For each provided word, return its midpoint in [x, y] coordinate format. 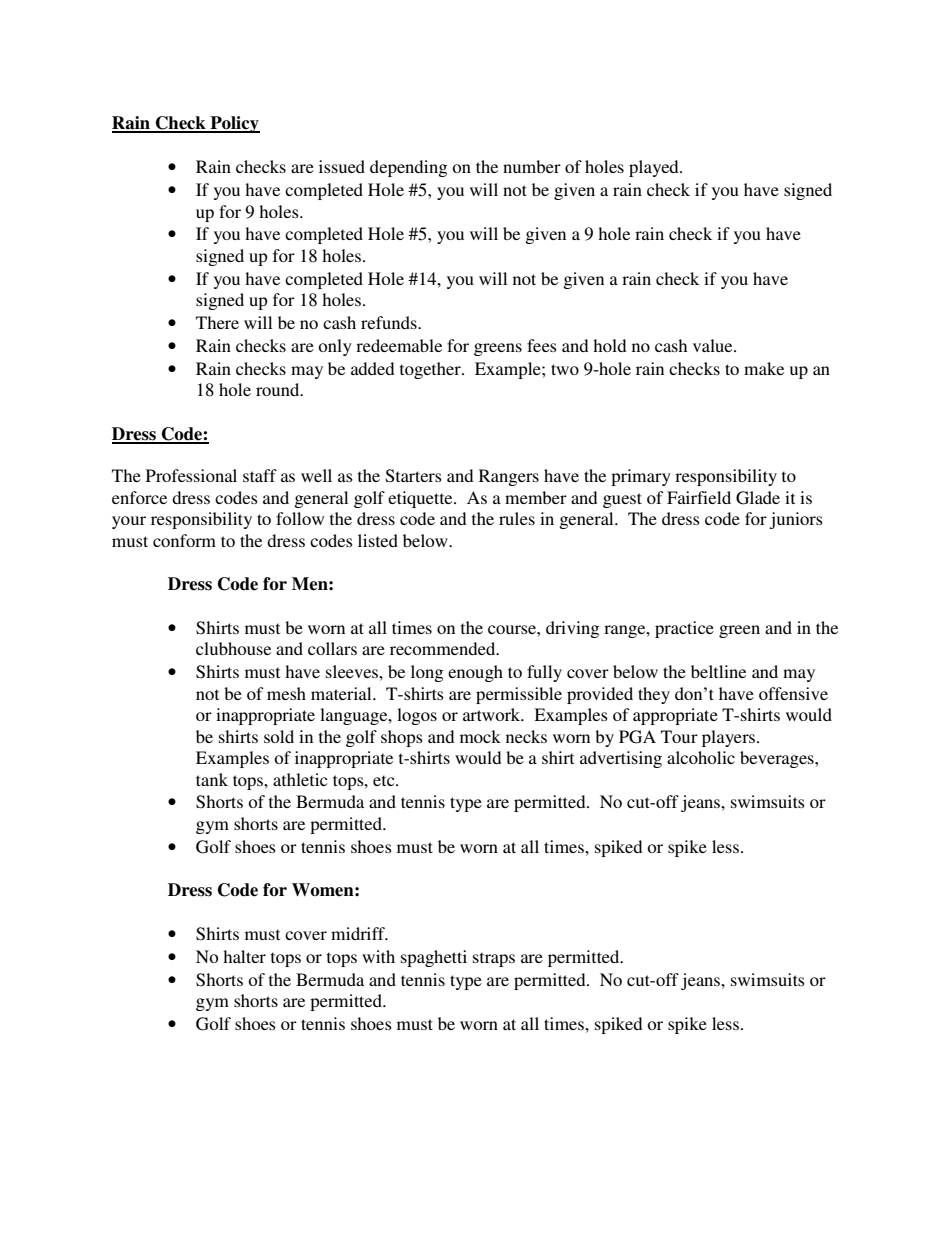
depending [408, 168]
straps [494, 959]
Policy [234, 124]
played [655, 168]
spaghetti [434, 958]
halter [244, 956]
